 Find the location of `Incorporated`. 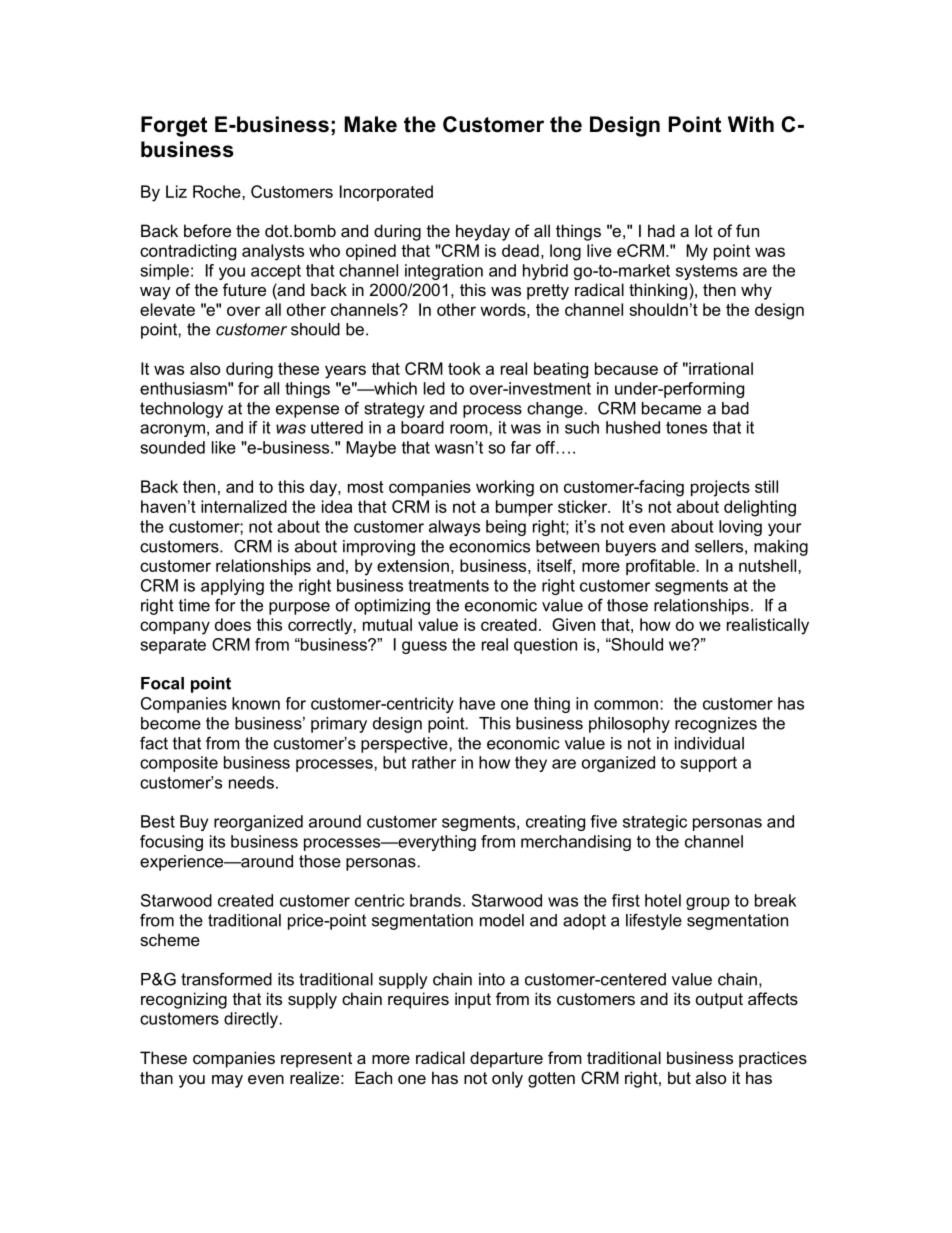

Incorporated is located at coordinates (386, 193).
